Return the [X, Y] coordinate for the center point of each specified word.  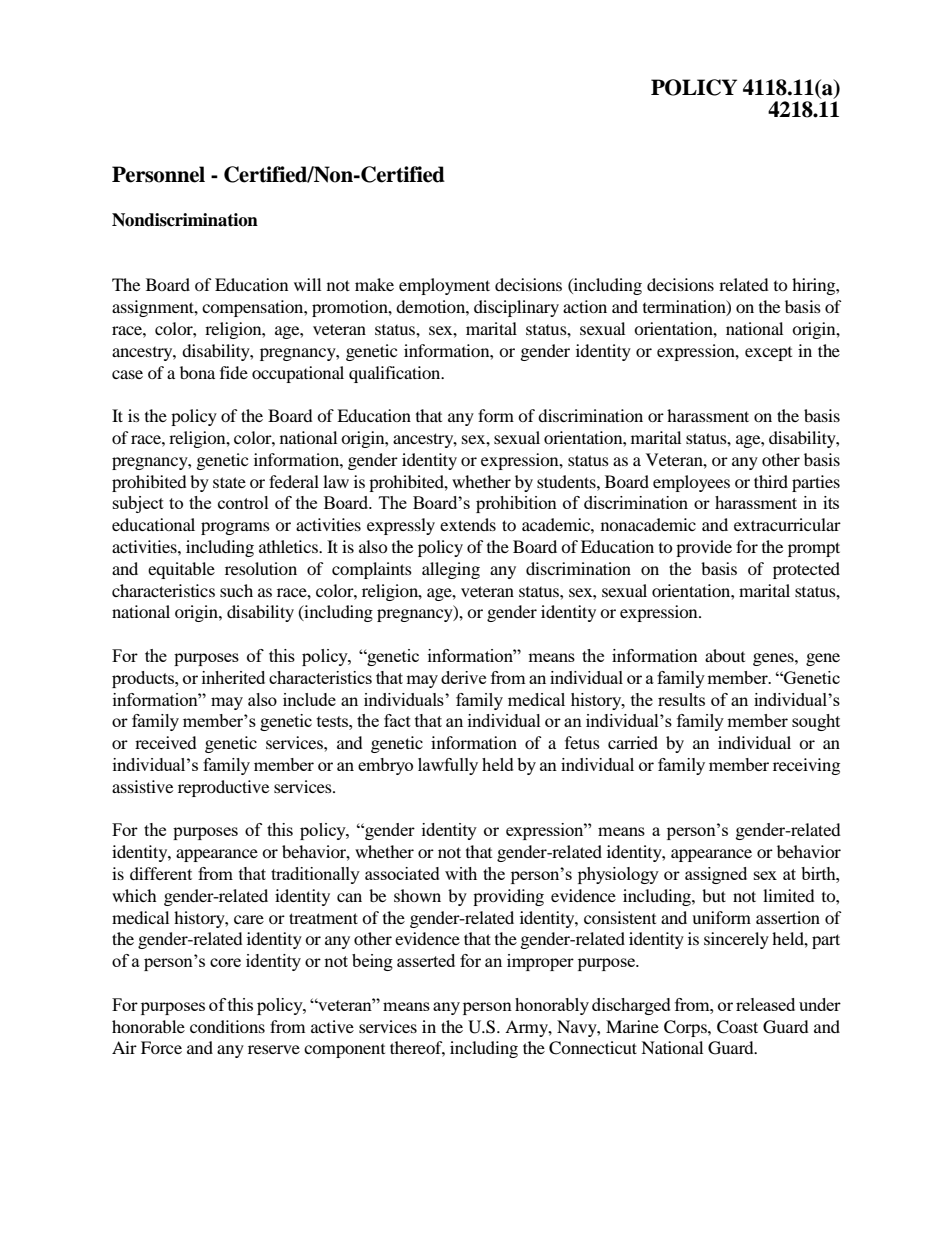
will [307, 284]
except [768, 354]
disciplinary [516, 308]
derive [463, 677]
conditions [227, 1026]
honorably [552, 1006]
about [725, 655]
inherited [233, 677]
